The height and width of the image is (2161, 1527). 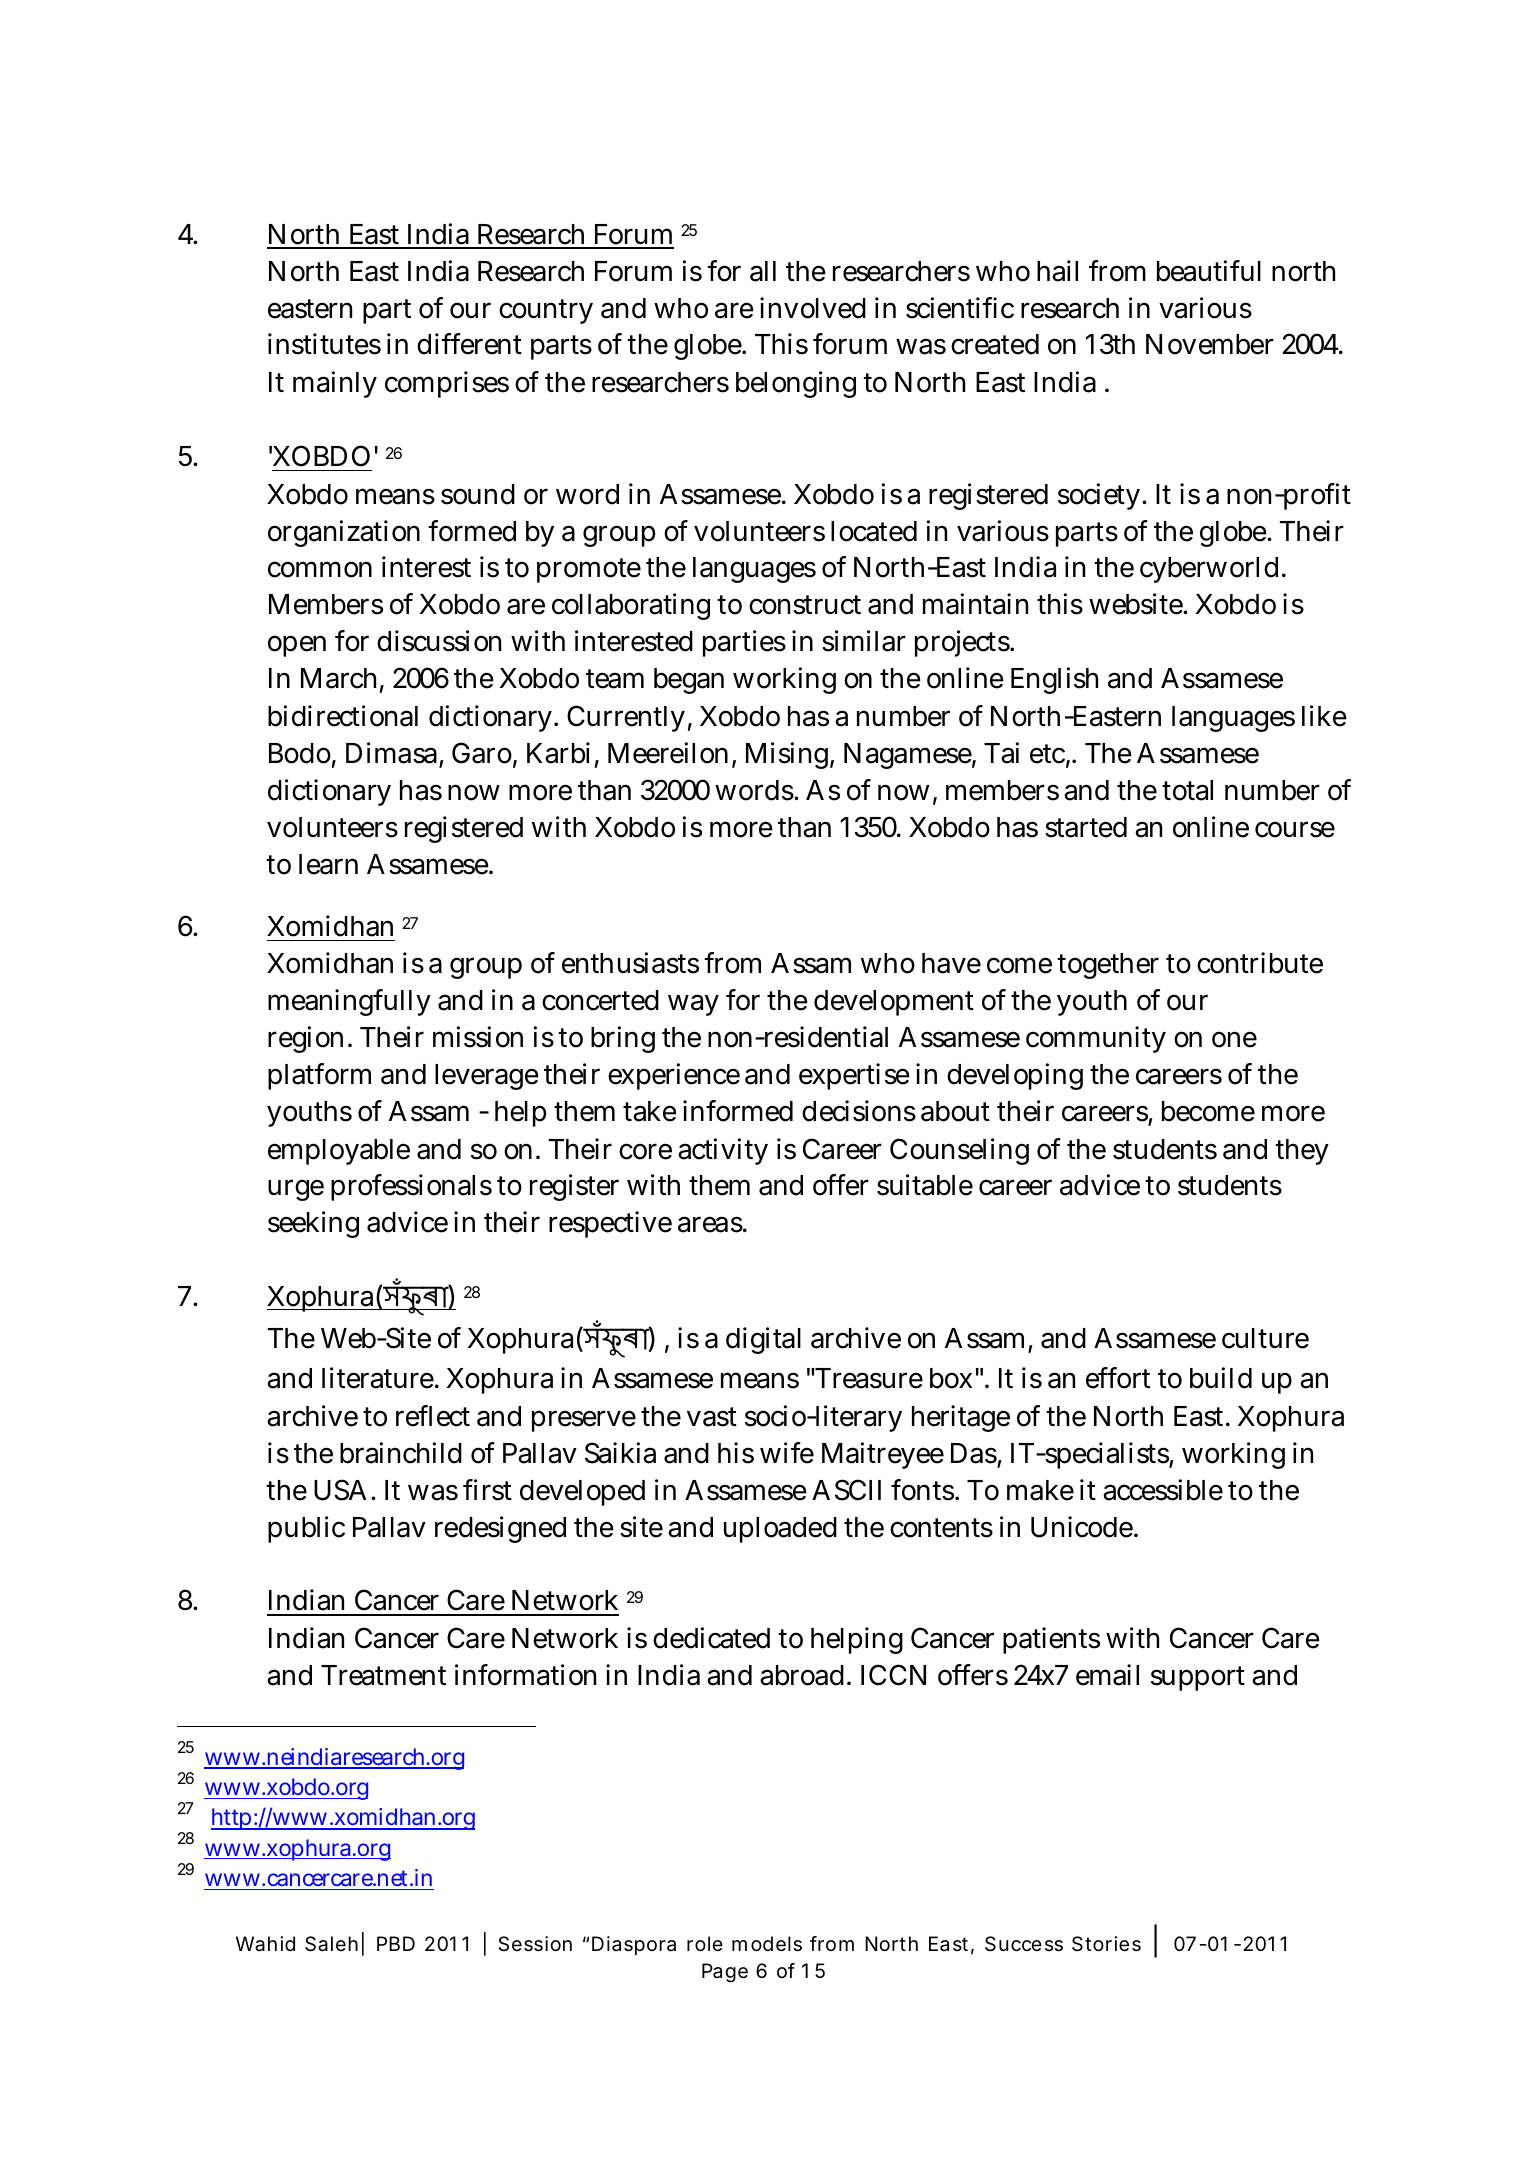 I want to click on Stories, so click(x=1106, y=1944).
